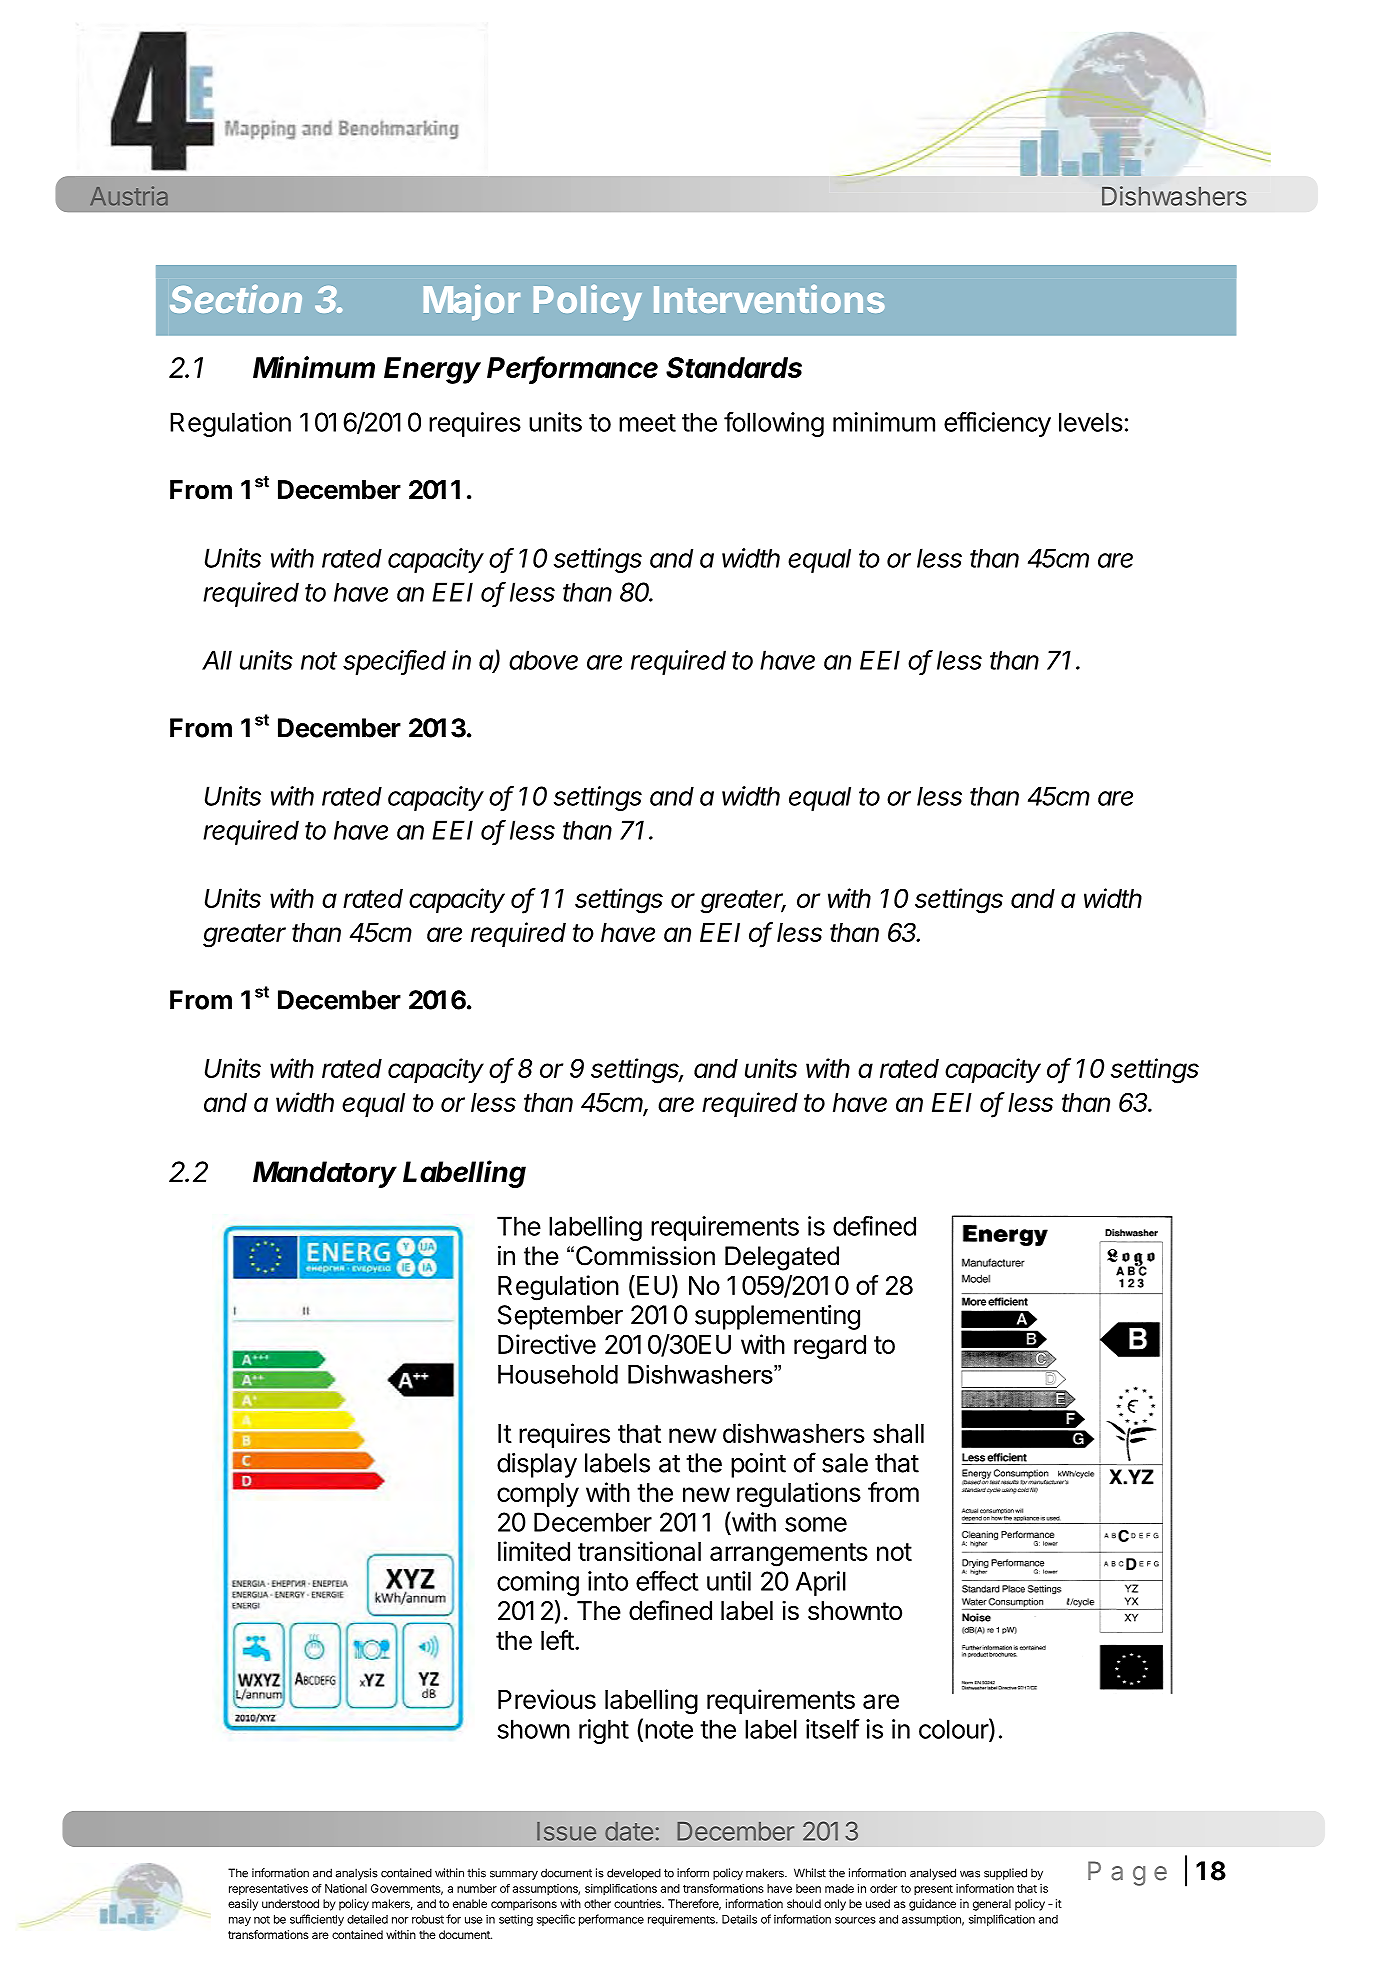  Describe the element at coordinates (236, 299) in the screenshot. I see `Section` at that location.
